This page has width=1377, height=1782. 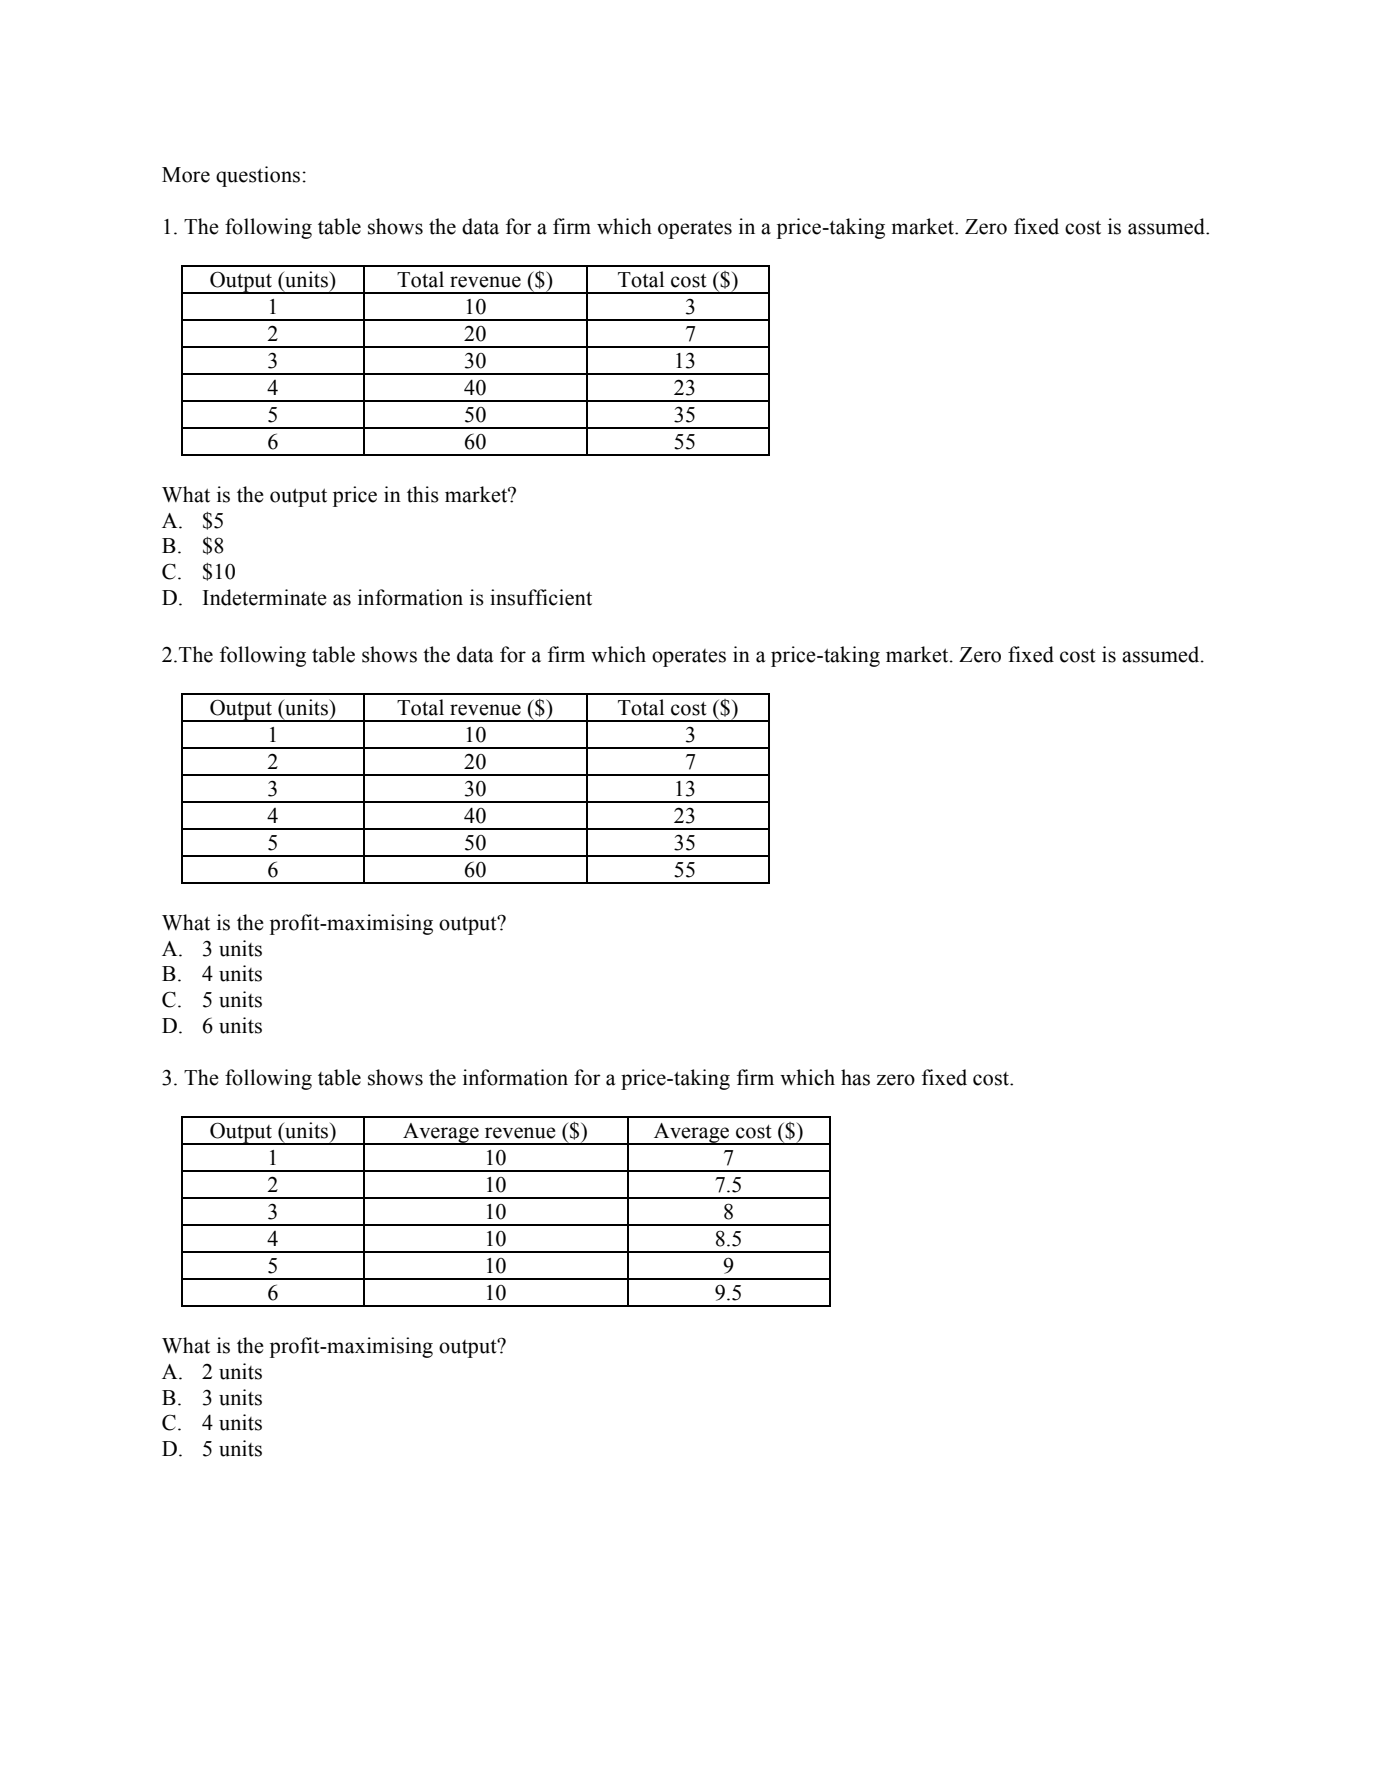 What do you see at coordinates (423, 494) in the page?
I see `this` at bounding box center [423, 494].
